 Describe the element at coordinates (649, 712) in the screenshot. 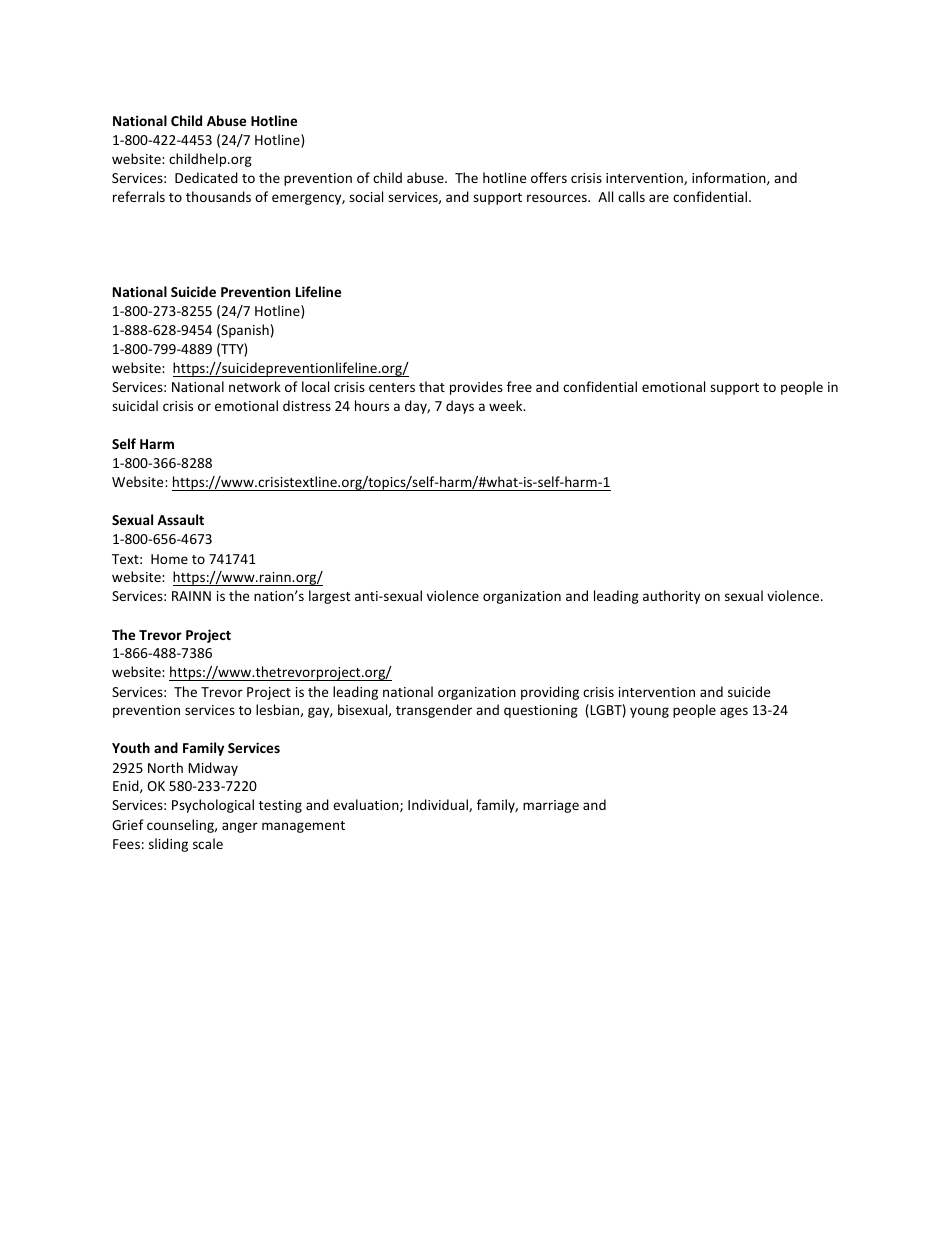

I see `young` at that location.
